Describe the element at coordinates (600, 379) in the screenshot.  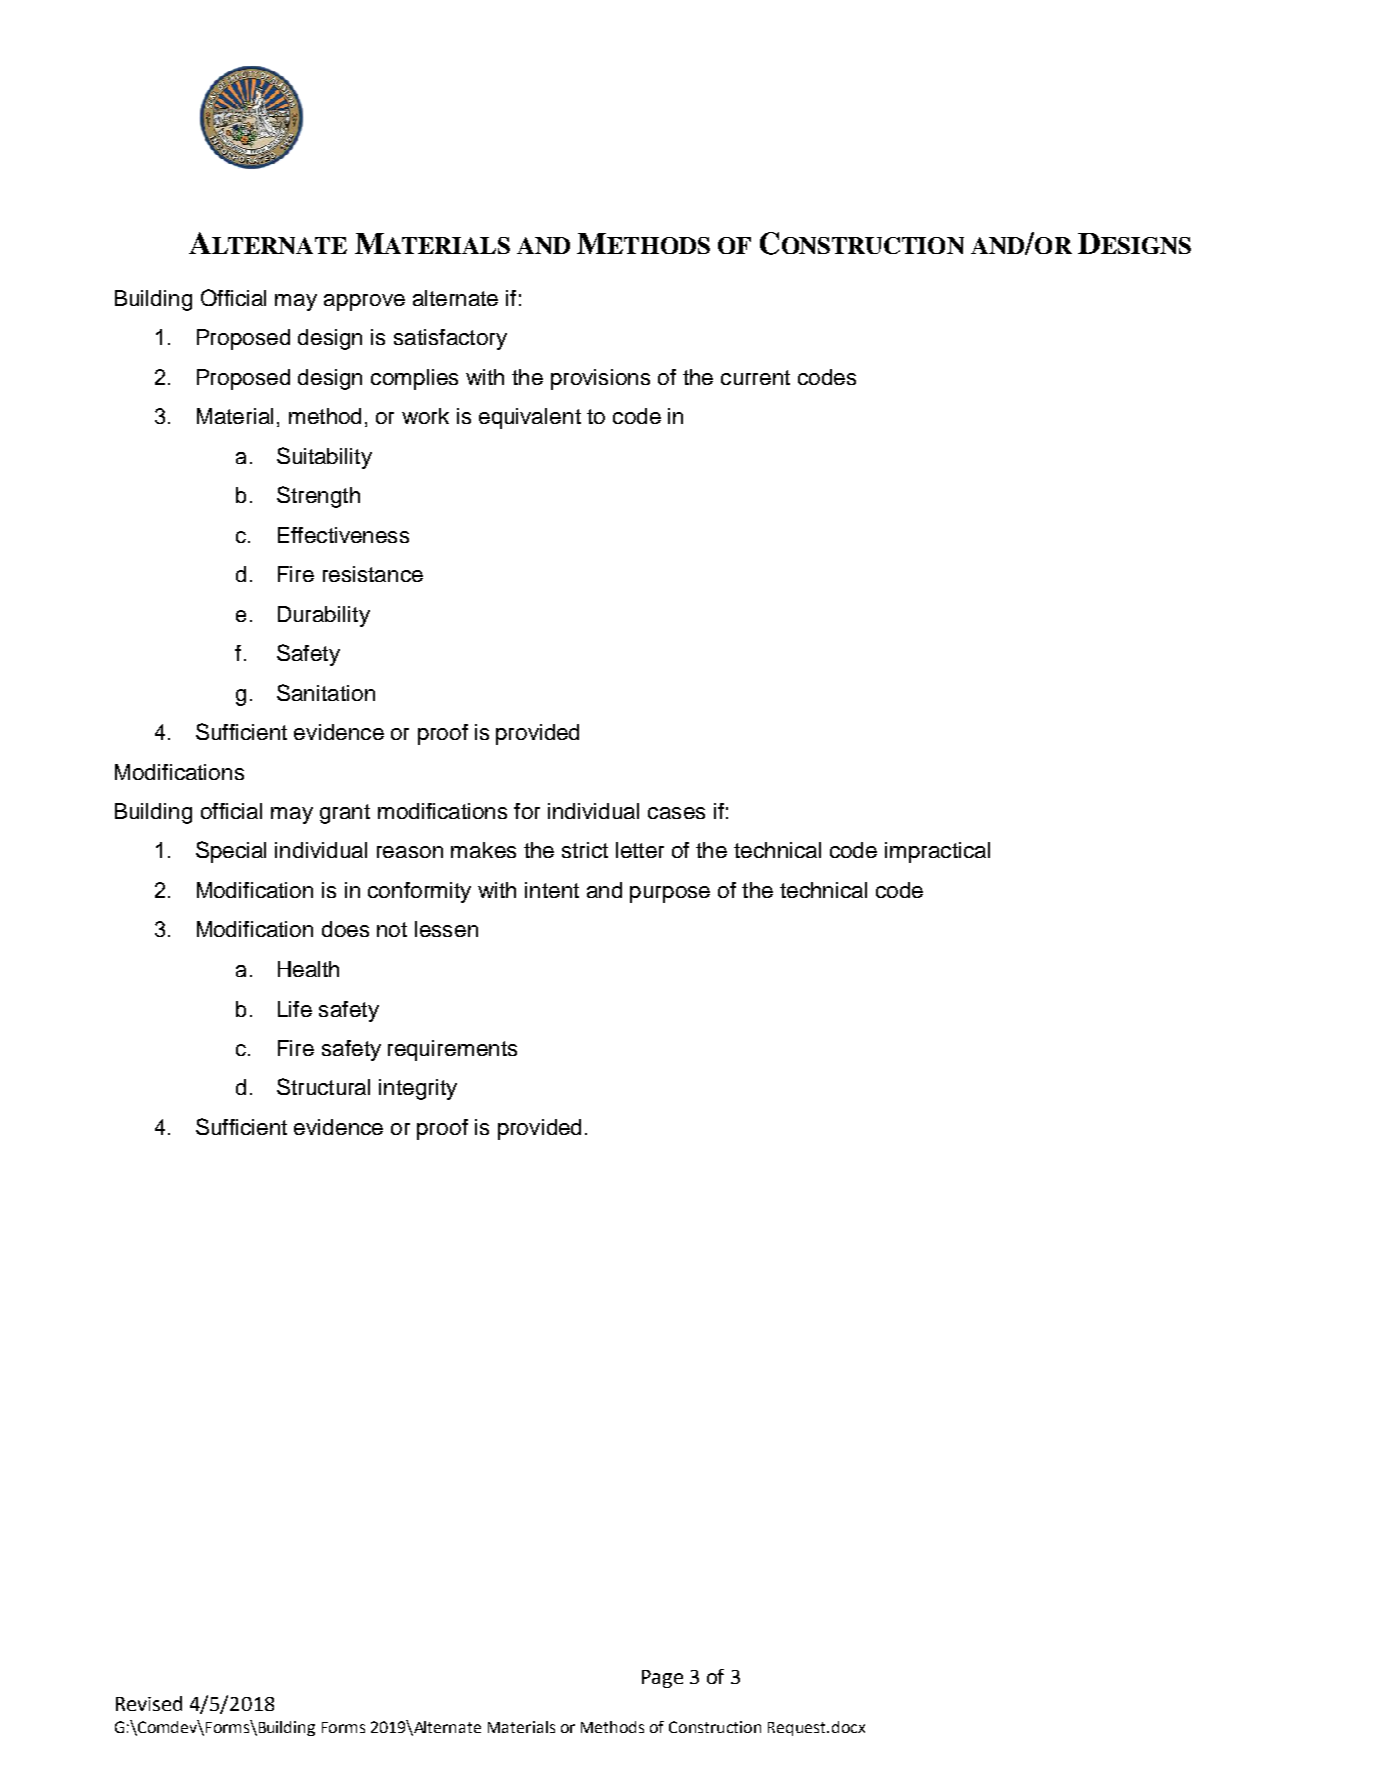
I see `provisions` at that location.
